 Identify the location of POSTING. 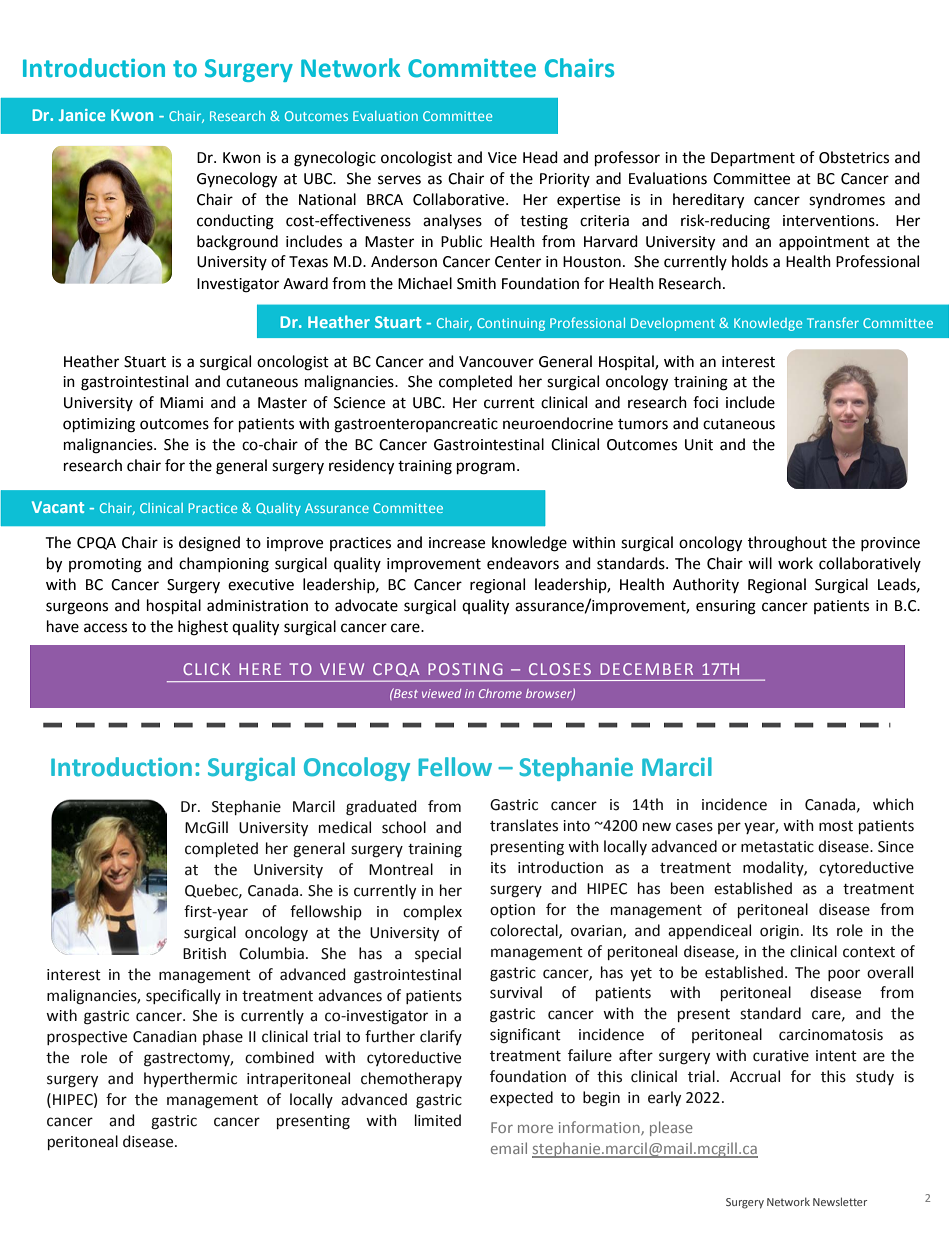
(465, 669).
